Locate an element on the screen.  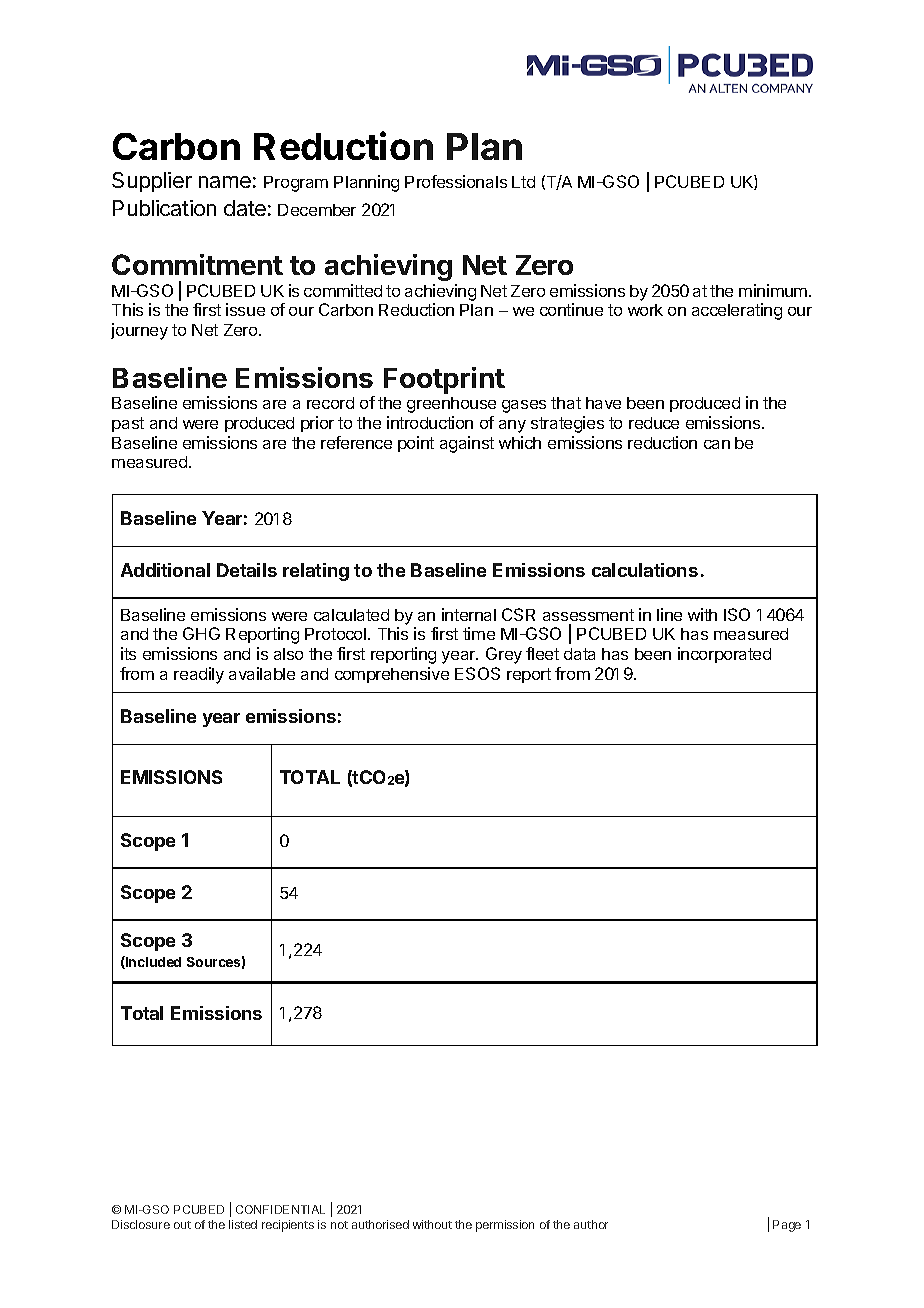
readily is located at coordinates (199, 675).
